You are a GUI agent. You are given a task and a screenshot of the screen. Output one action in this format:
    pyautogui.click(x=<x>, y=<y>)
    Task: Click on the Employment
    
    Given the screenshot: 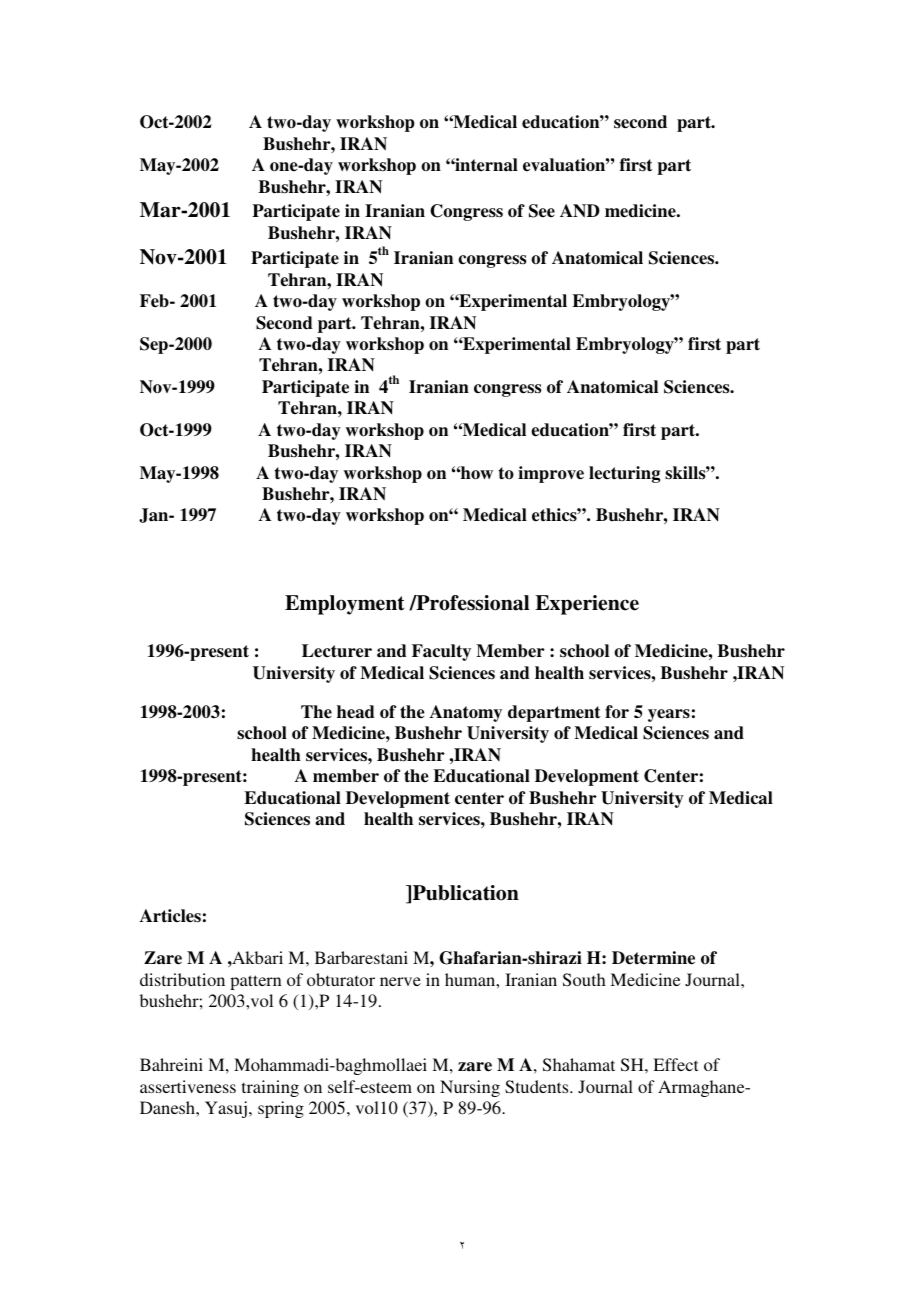 What is the action you would take?
    pyautogui.click(x=344, y=605)
